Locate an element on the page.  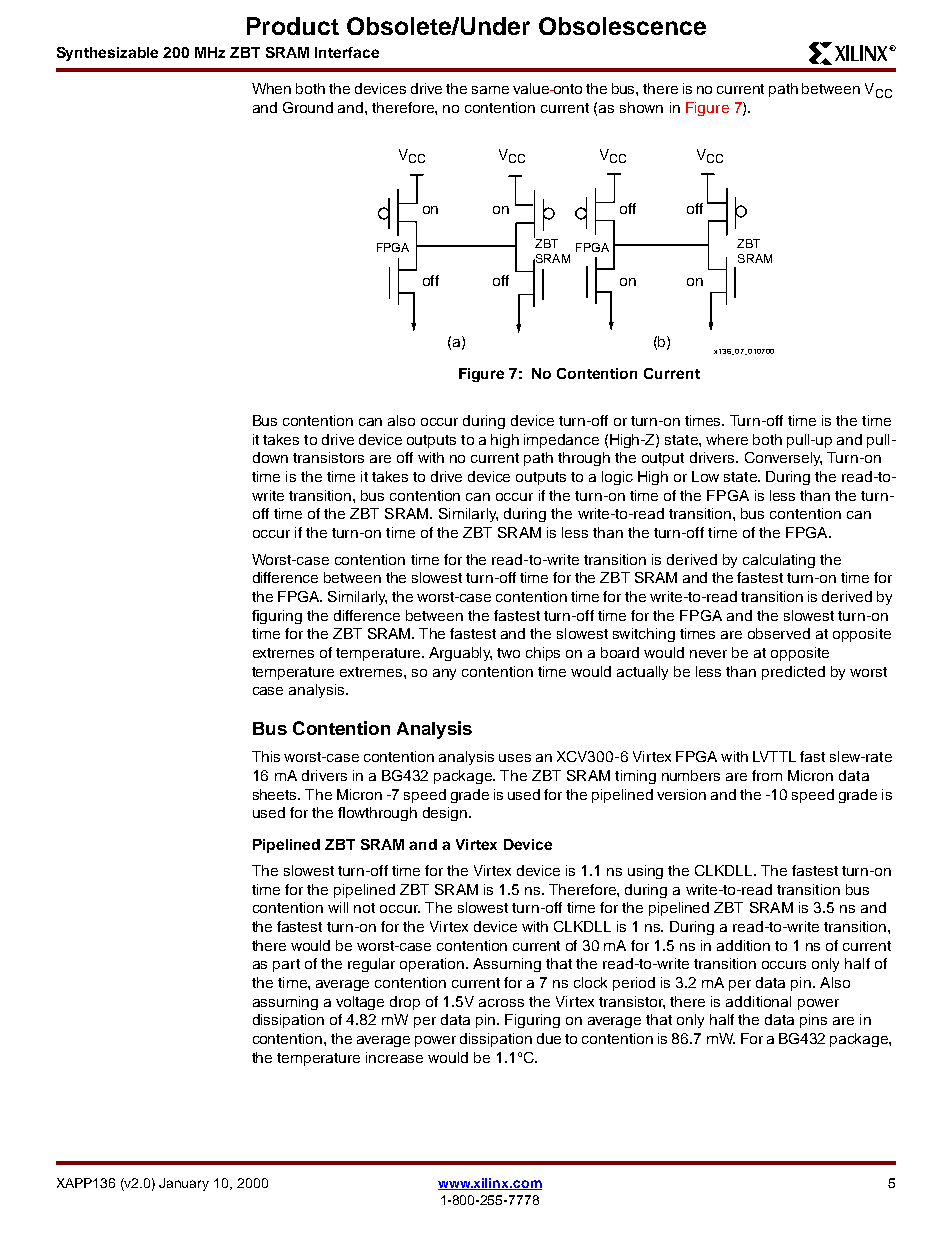
will is located at coordinates (338, 907).
